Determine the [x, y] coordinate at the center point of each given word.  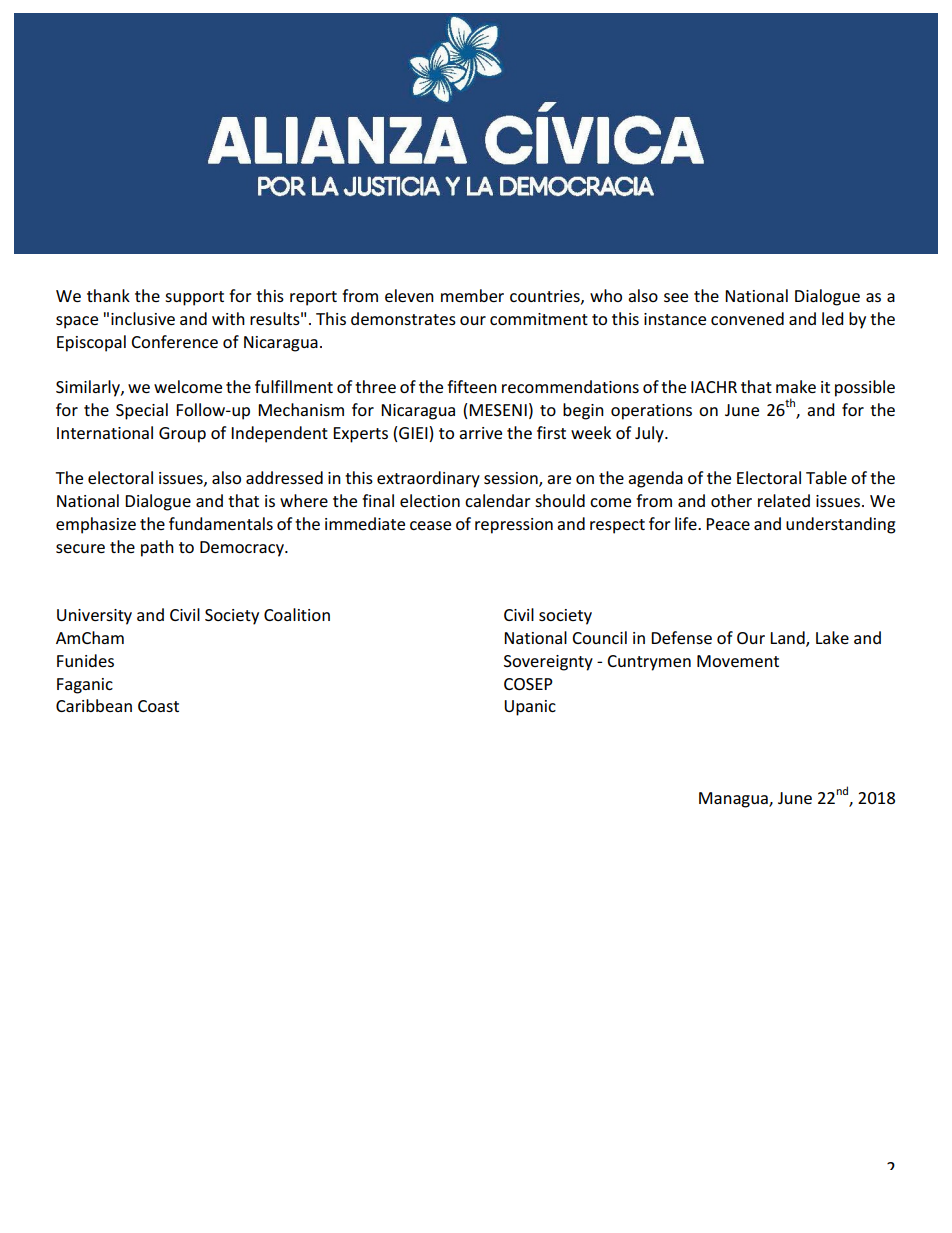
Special [142, 411]
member [472, 295]
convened [747, 318]
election [430, 500]
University [94, 617]
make [796, 386]
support [194, 298]
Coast [158, 706]
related [784, 500]
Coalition [297, 614]
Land [788, 639]
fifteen [472, 386]
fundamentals [221, 523]
